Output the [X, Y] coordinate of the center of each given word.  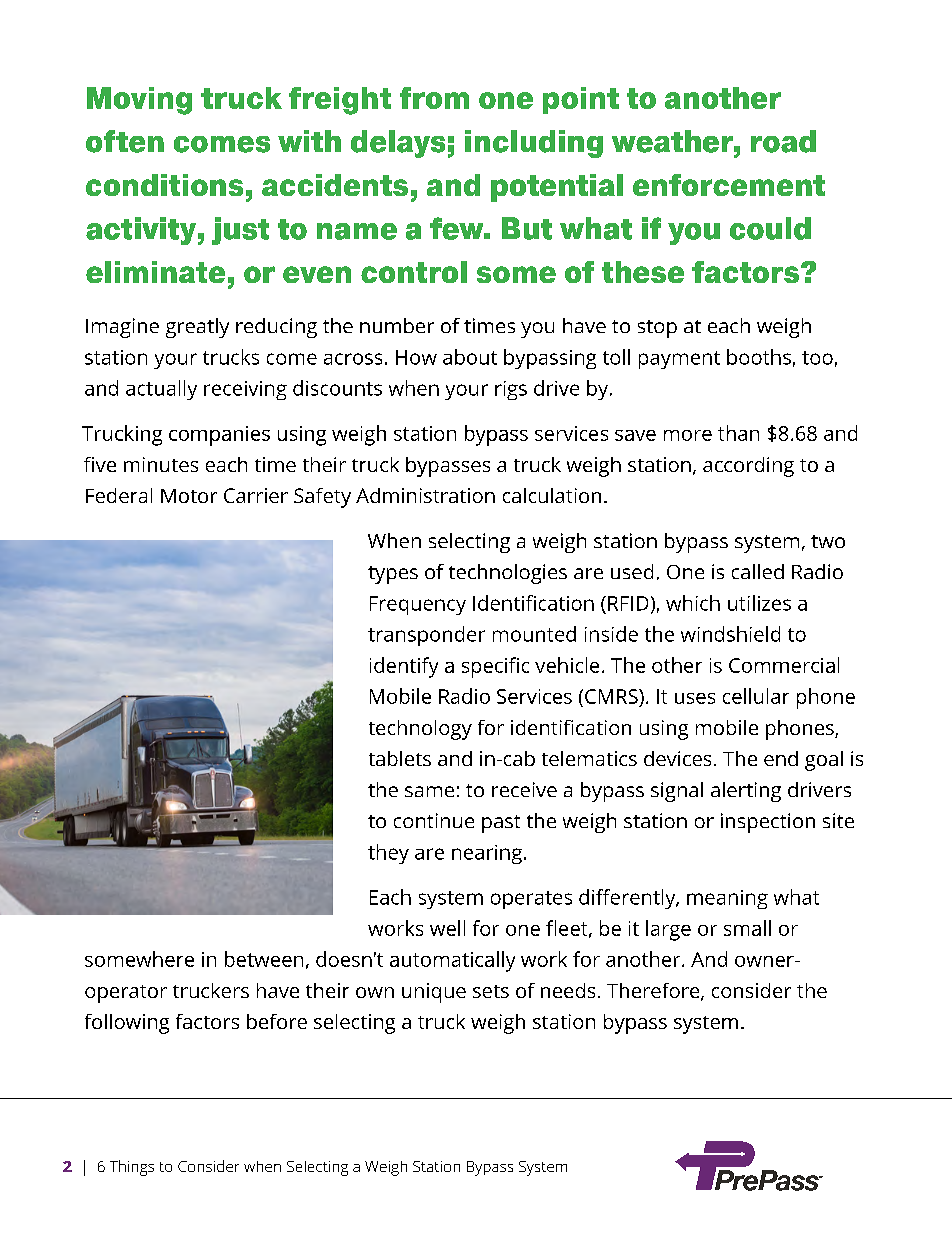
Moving [139, 101]
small [747, 928]
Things [132, 1168]
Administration [425, 495]
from [434, 98]
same [429, 791]
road [783, 141]
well [447, 928]
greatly [197, 328]
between [264, 959]
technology [420, 730]
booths [759, 357]
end [781, 758]
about [470, 357]
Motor [189, 496]
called [758, 571]
